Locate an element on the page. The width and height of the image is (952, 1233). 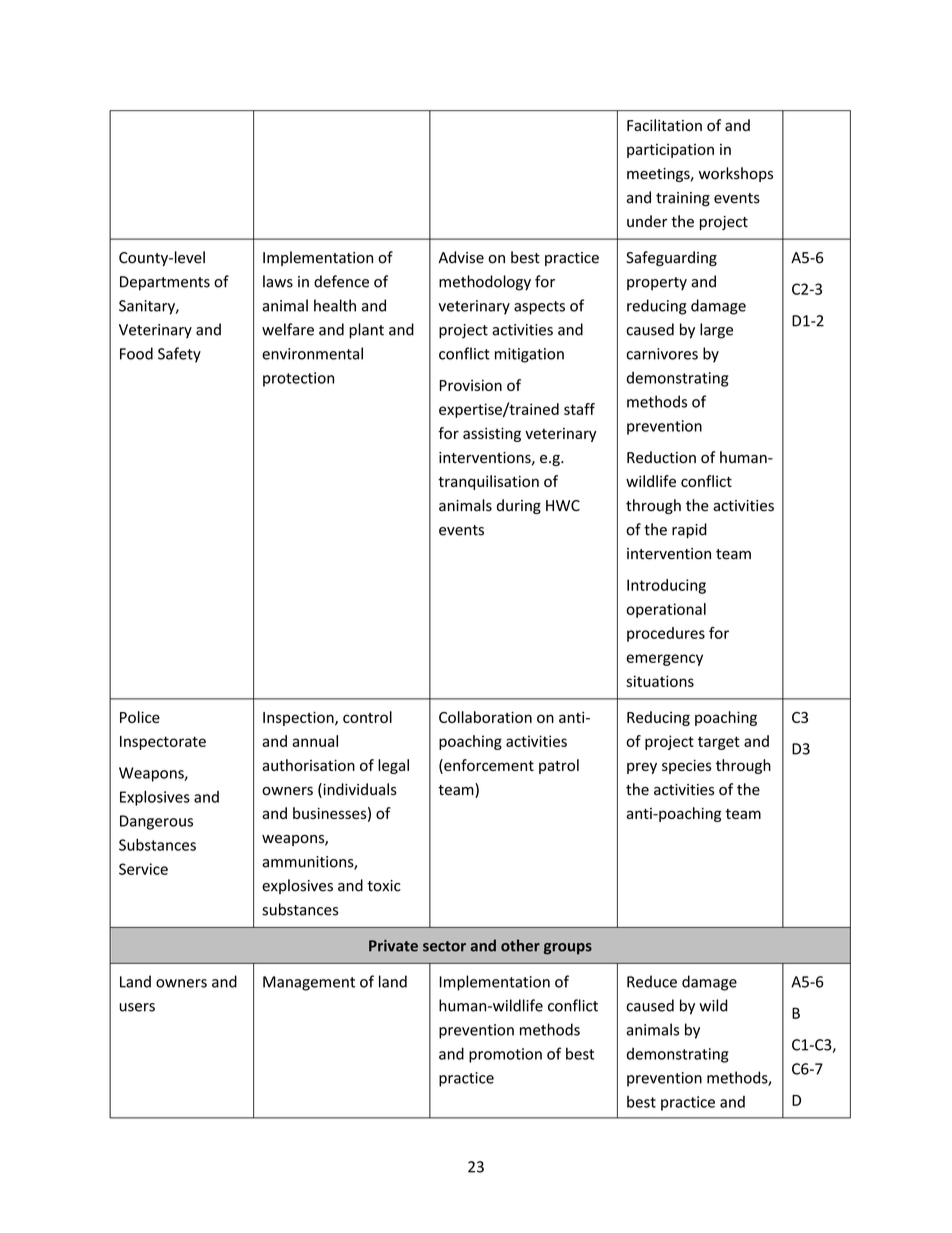
users is located at coordinates (137, 1007).
